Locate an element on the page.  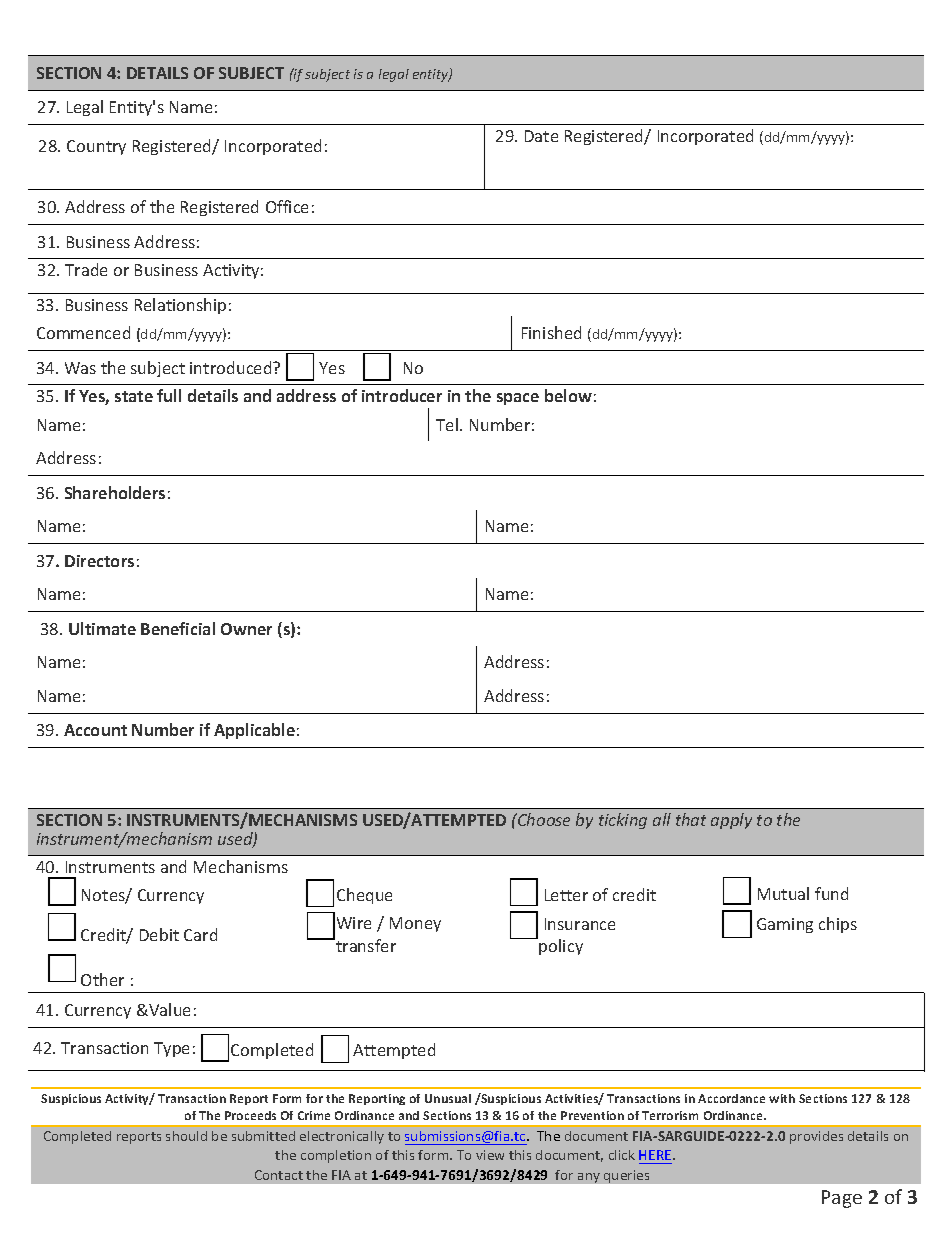
Date is located at coordinates (541, 136).
